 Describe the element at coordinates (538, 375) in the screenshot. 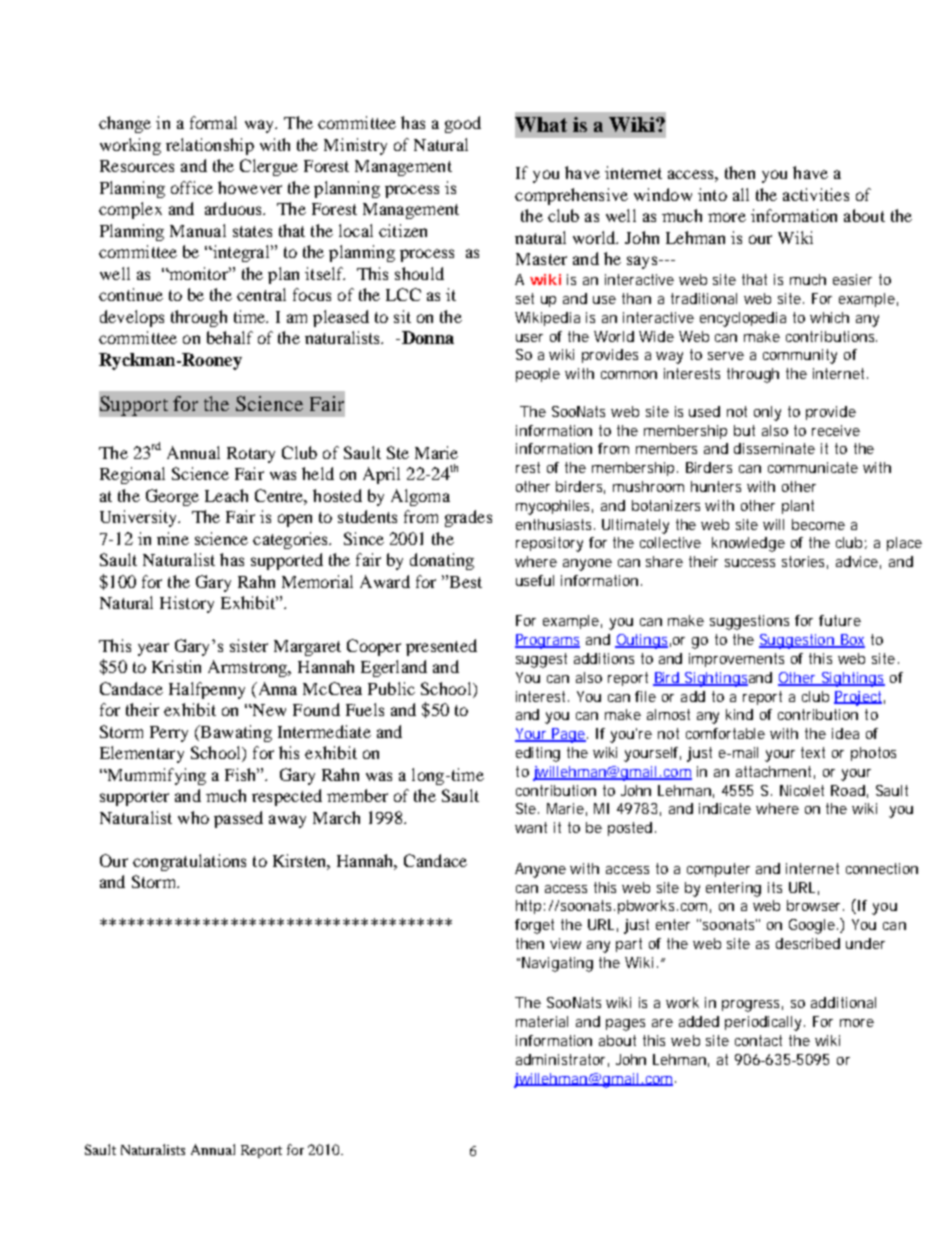

I see `people` at that location.
